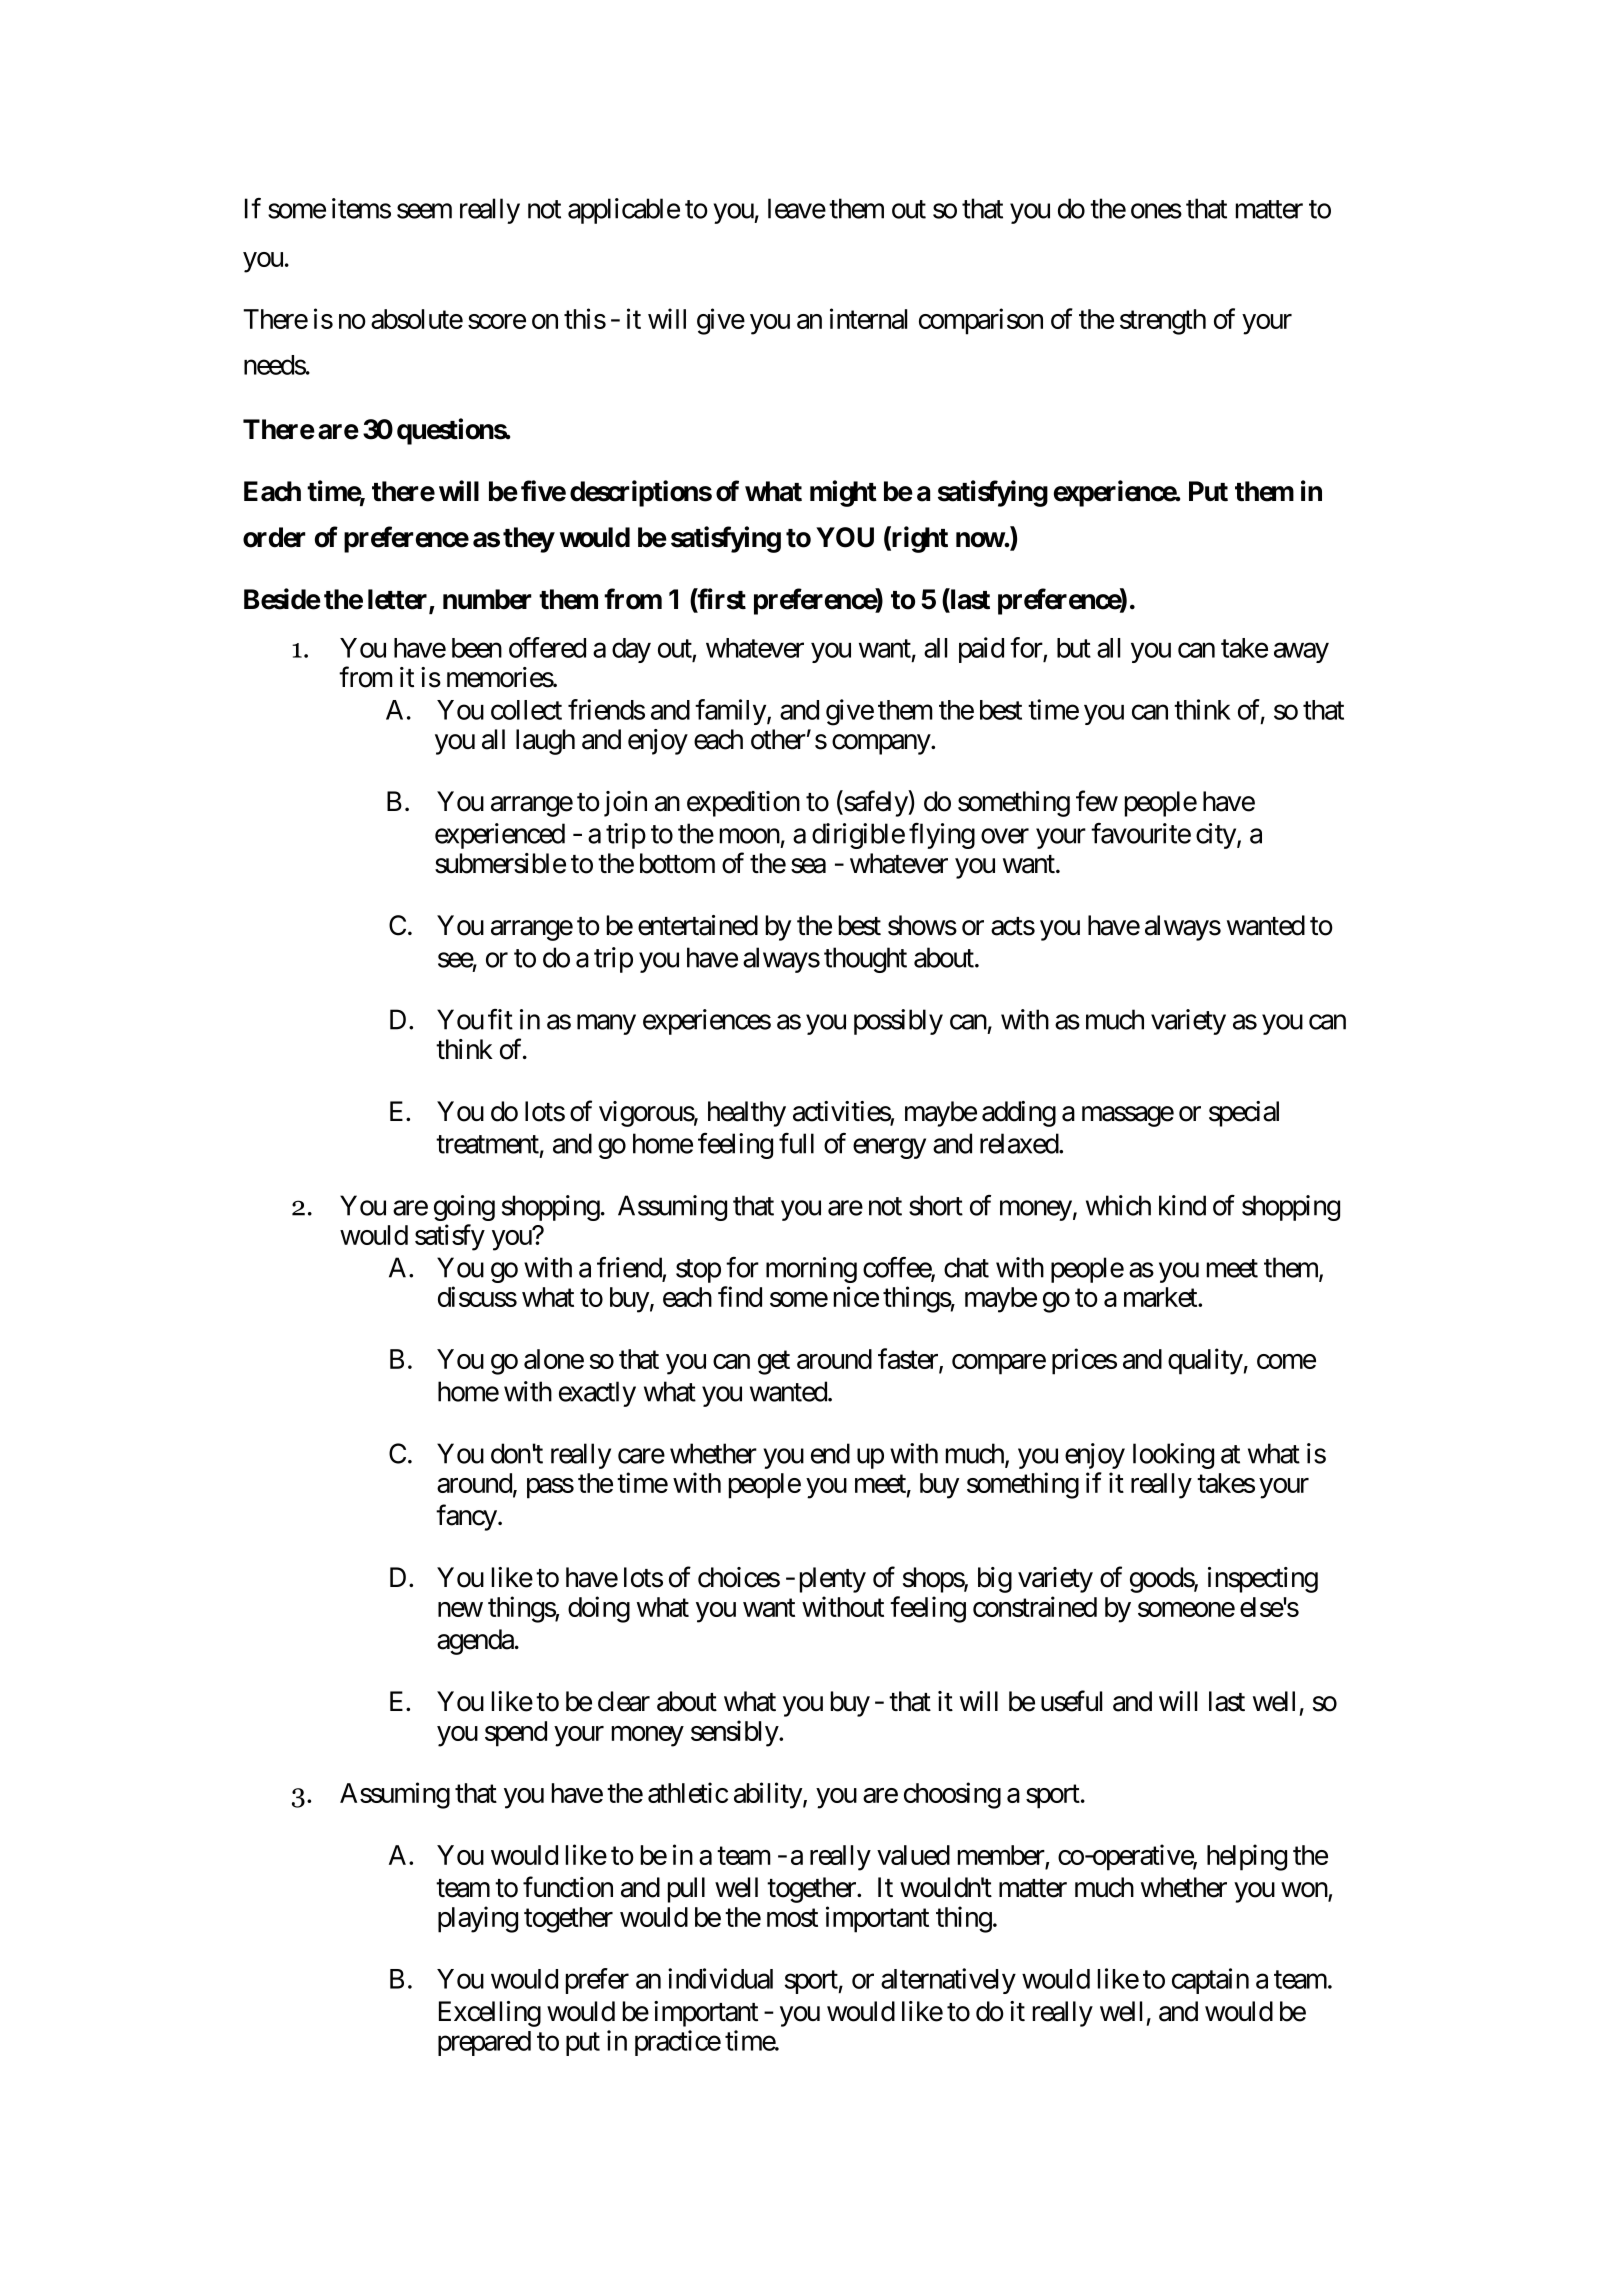 This screenshot has height=2269, width=1604. What do you see at coordinates (1247, 1857) in the screenshot?
I see `helping` at bounding box center [1247, 1857].
